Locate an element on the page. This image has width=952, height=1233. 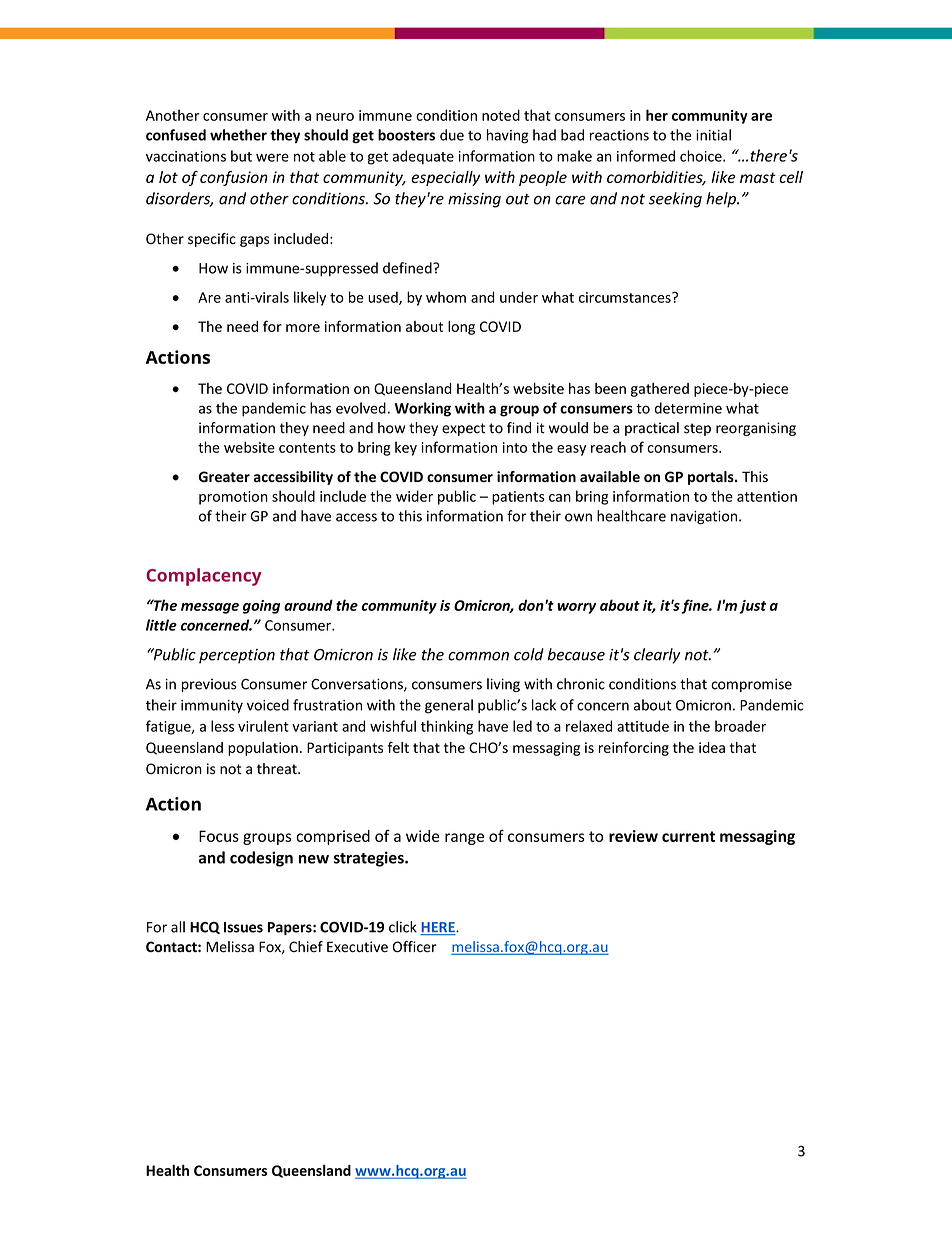
perception is located at coordinates (237, 656).
